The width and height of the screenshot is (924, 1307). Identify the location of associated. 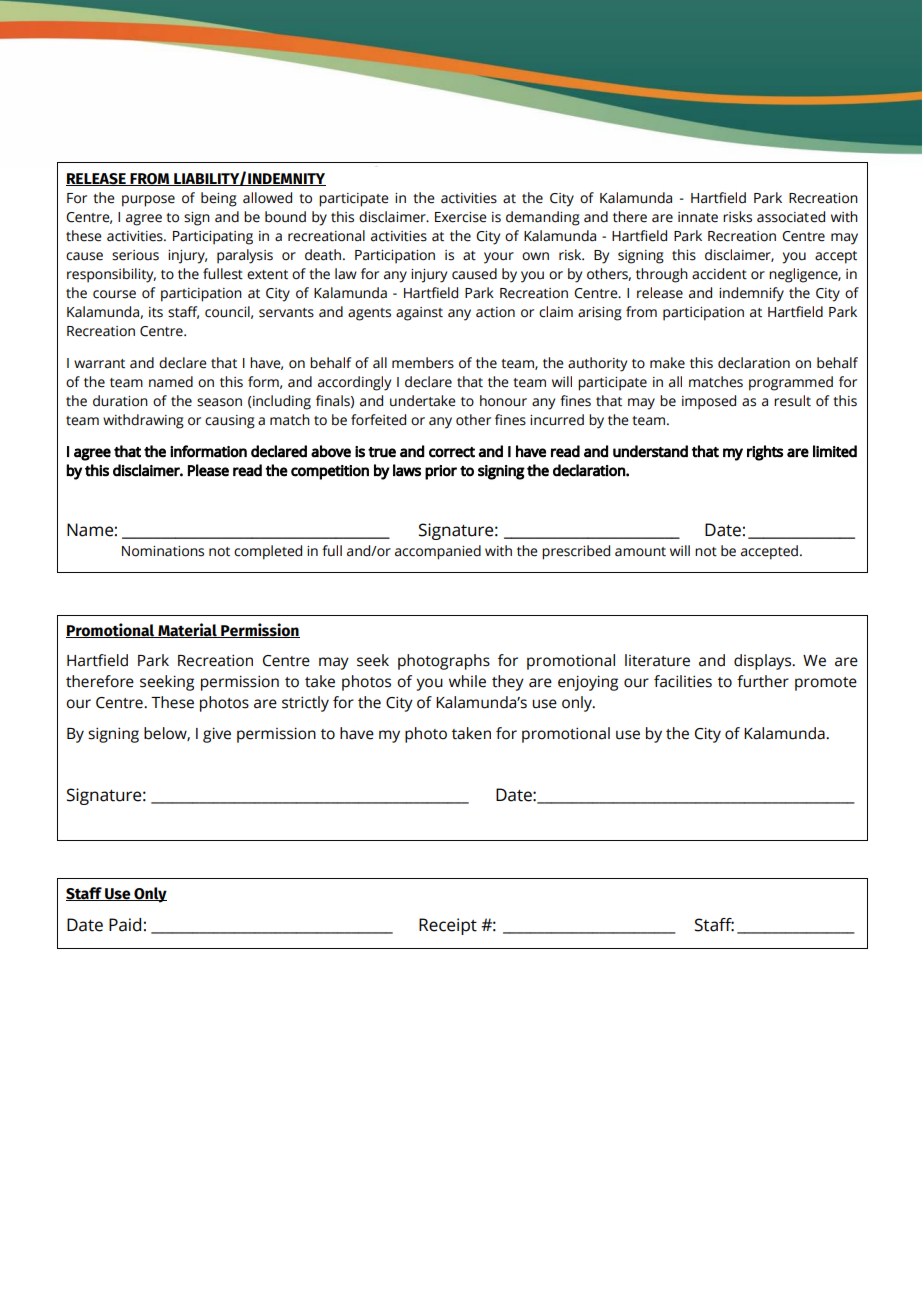
(791, 217).
